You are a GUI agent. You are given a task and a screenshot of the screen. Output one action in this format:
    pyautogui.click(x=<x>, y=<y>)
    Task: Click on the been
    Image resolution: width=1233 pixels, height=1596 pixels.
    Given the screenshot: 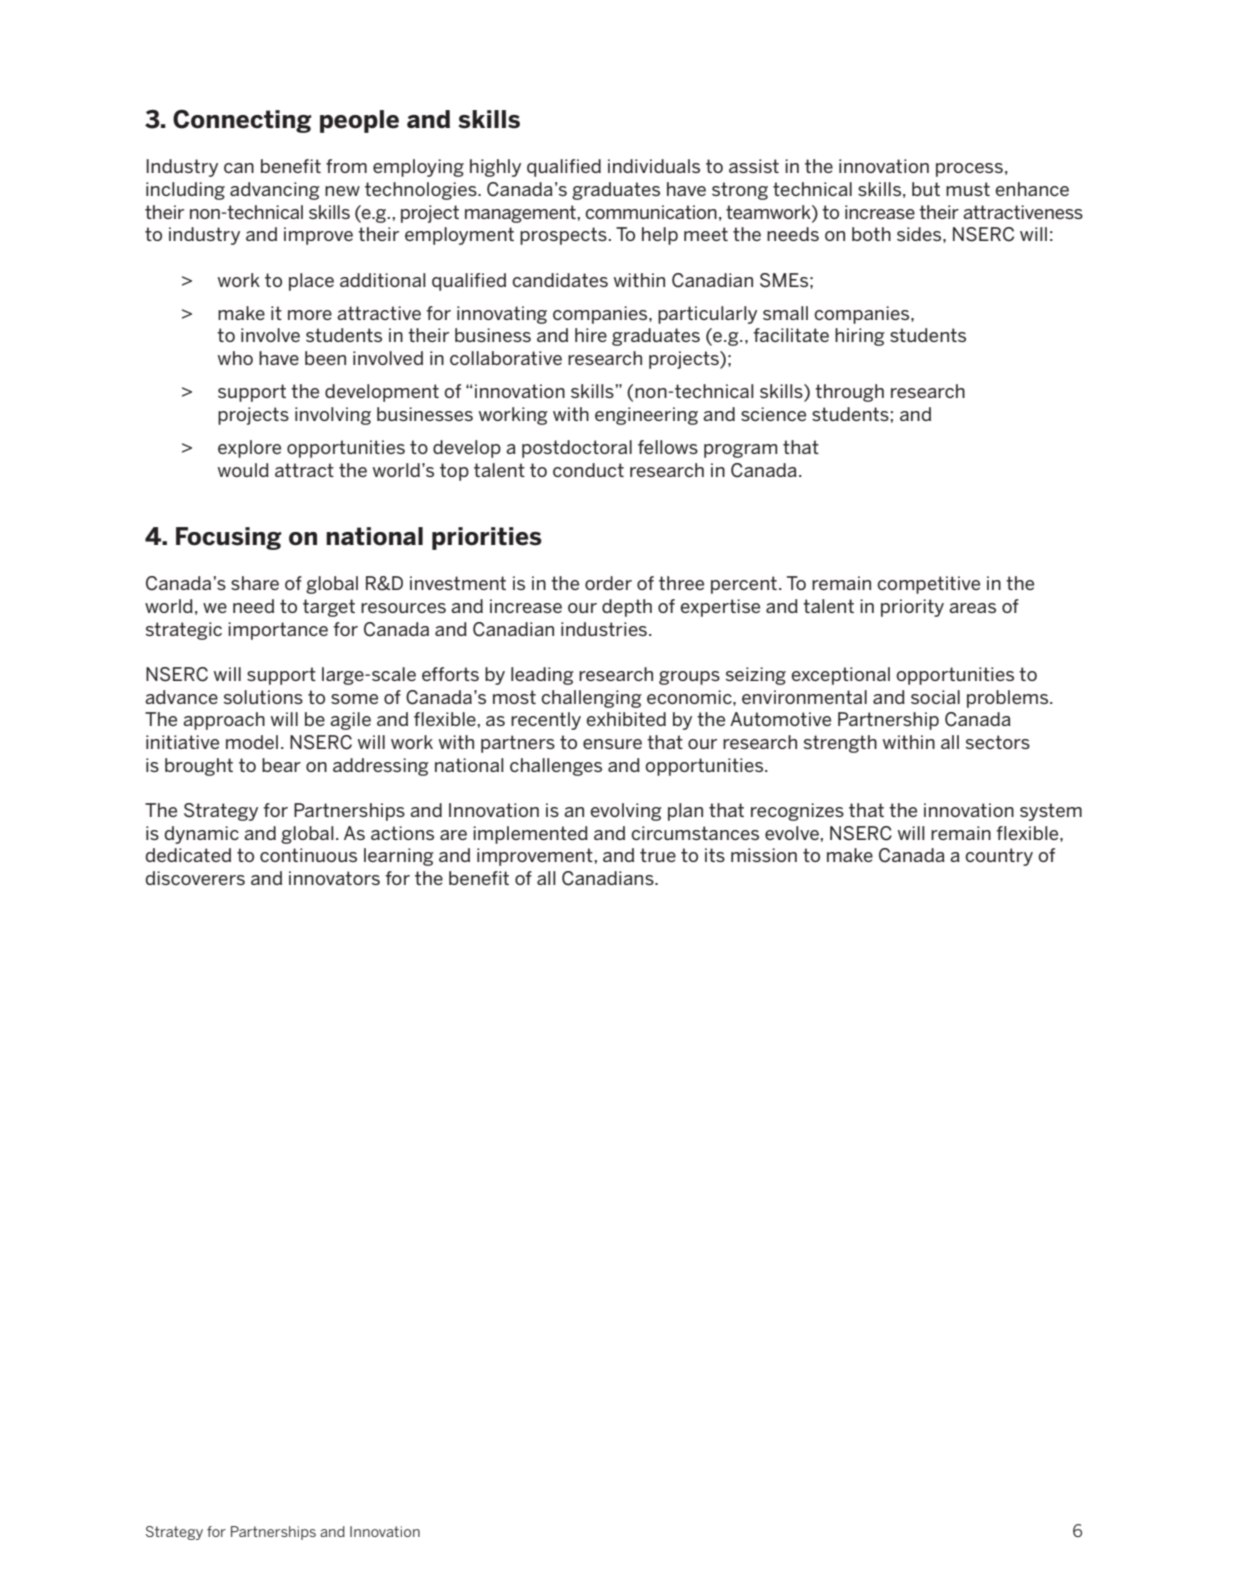 What is the action you would take?
    pyautogui.click(x=325, y=358)
